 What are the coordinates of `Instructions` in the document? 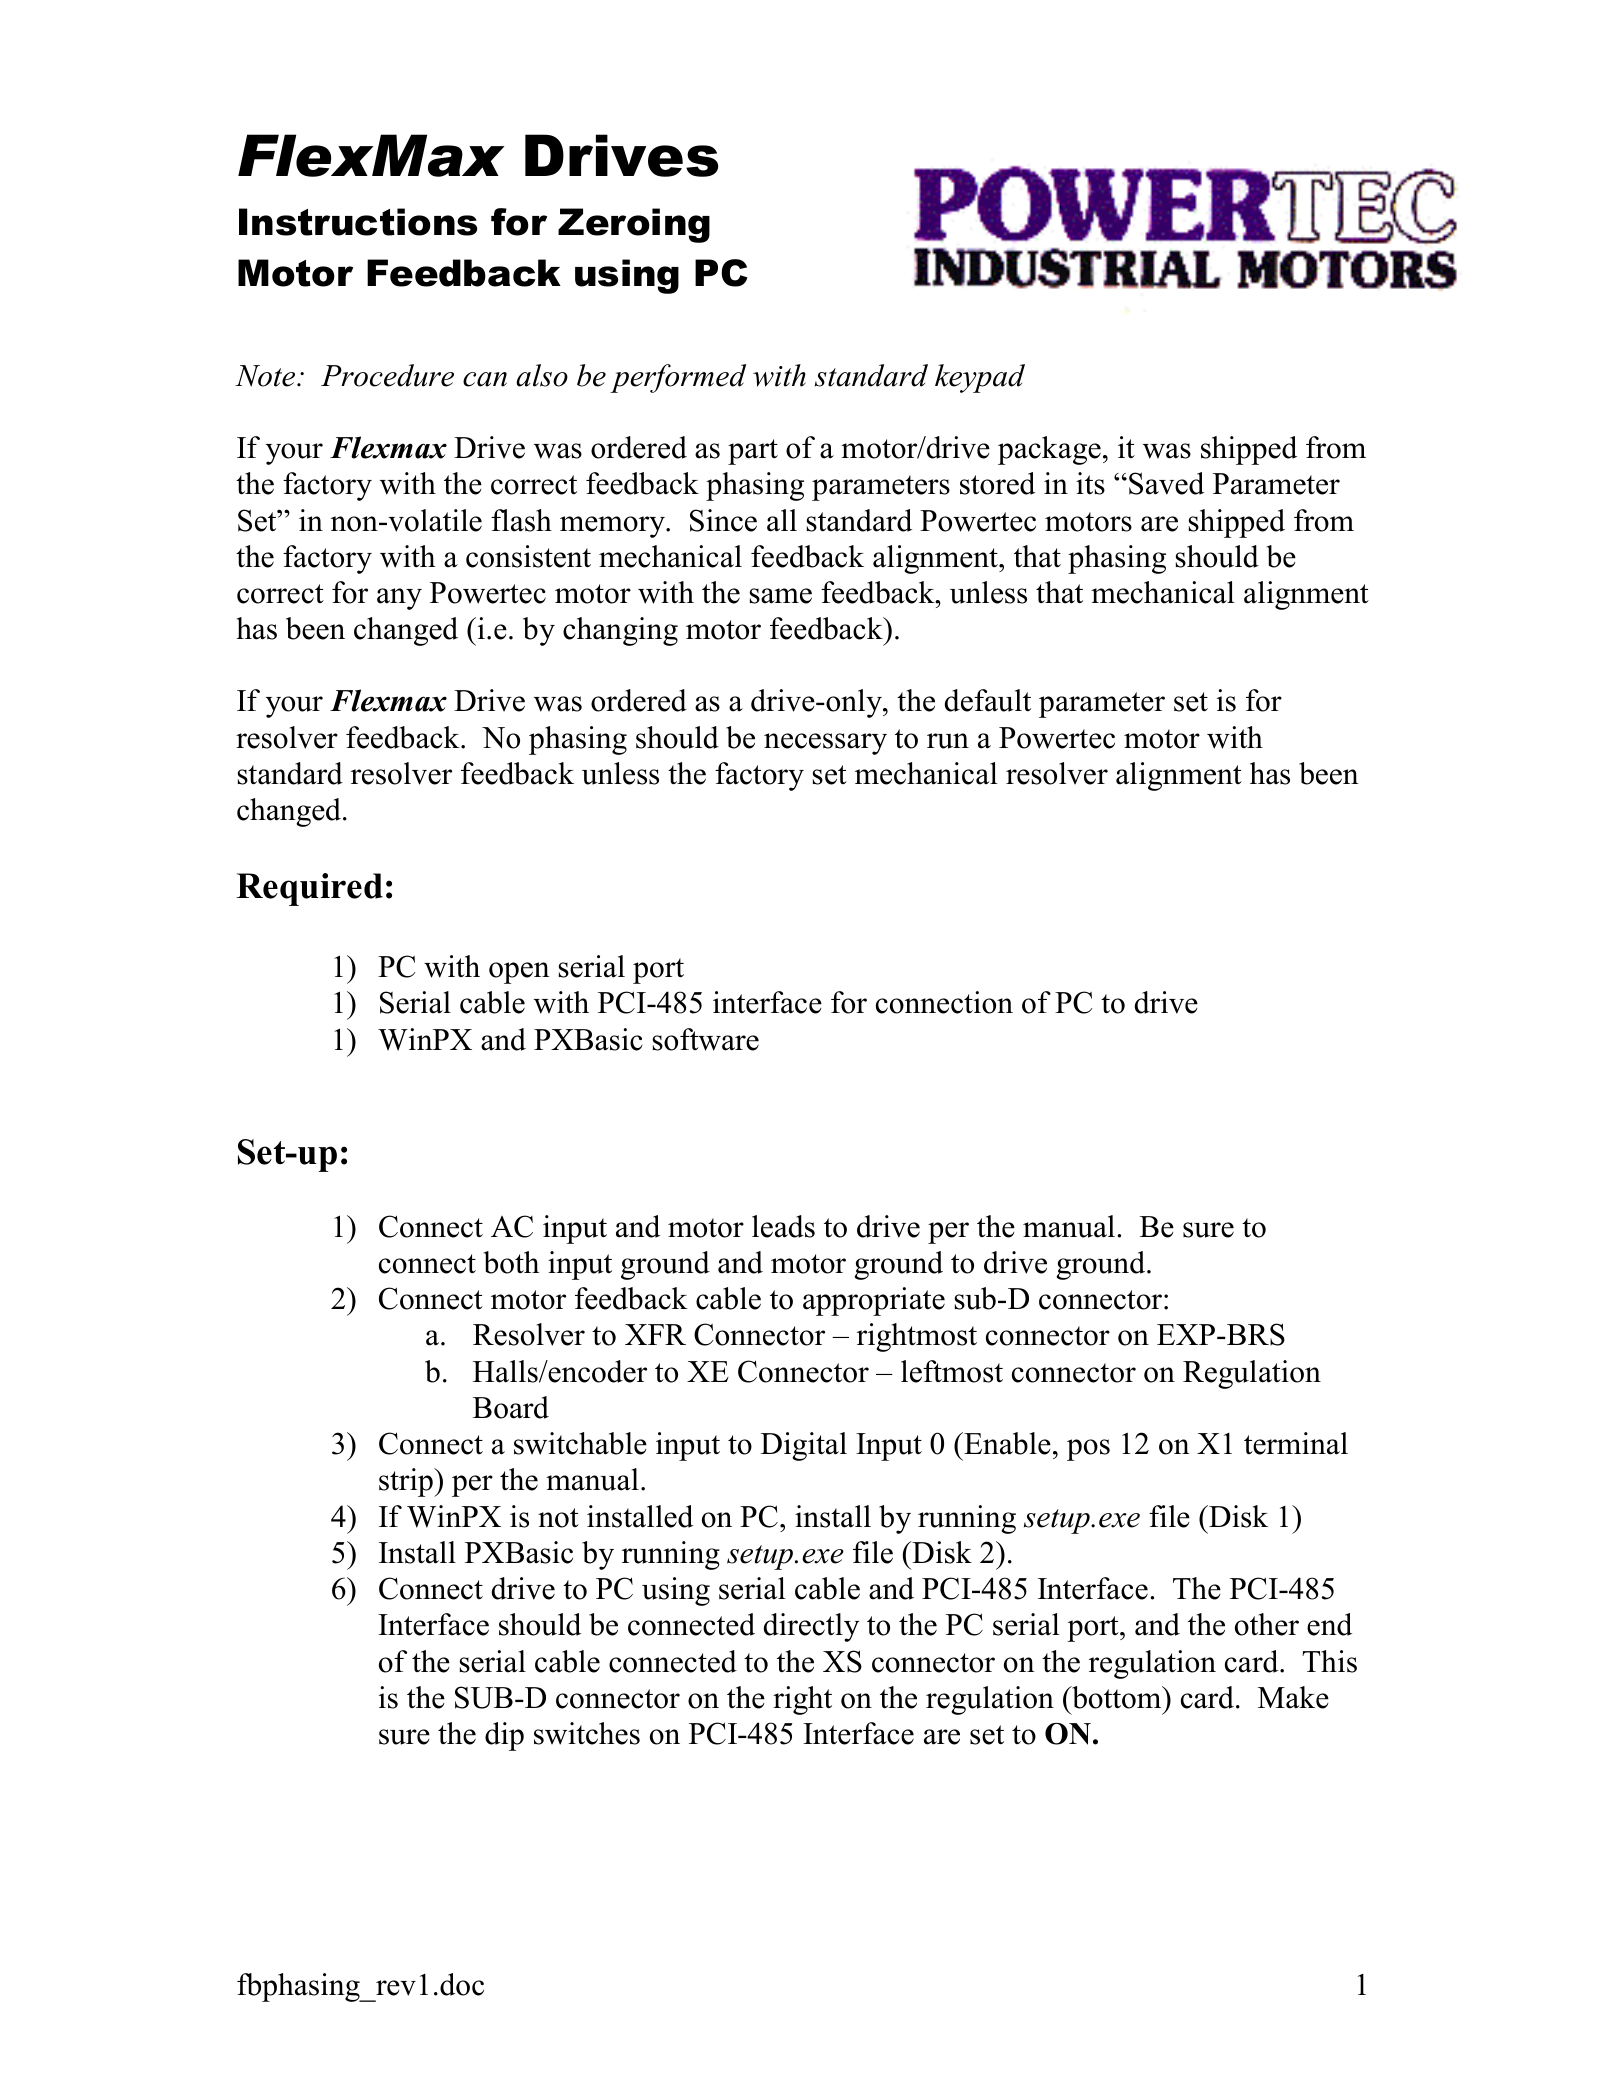 It's located at (358, 222).
